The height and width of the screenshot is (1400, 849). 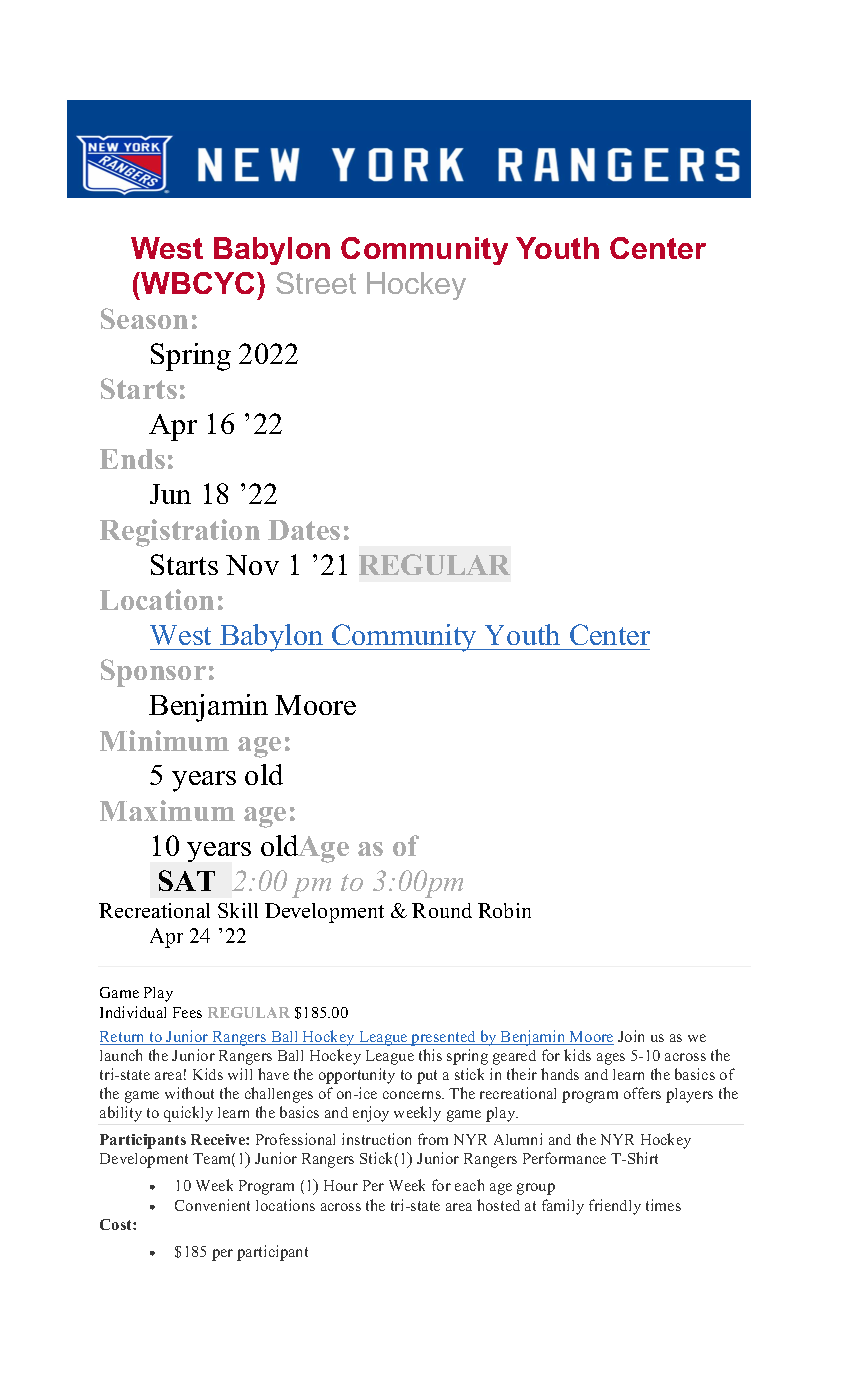 I want to click on Street, so click(x=316, y=283).
